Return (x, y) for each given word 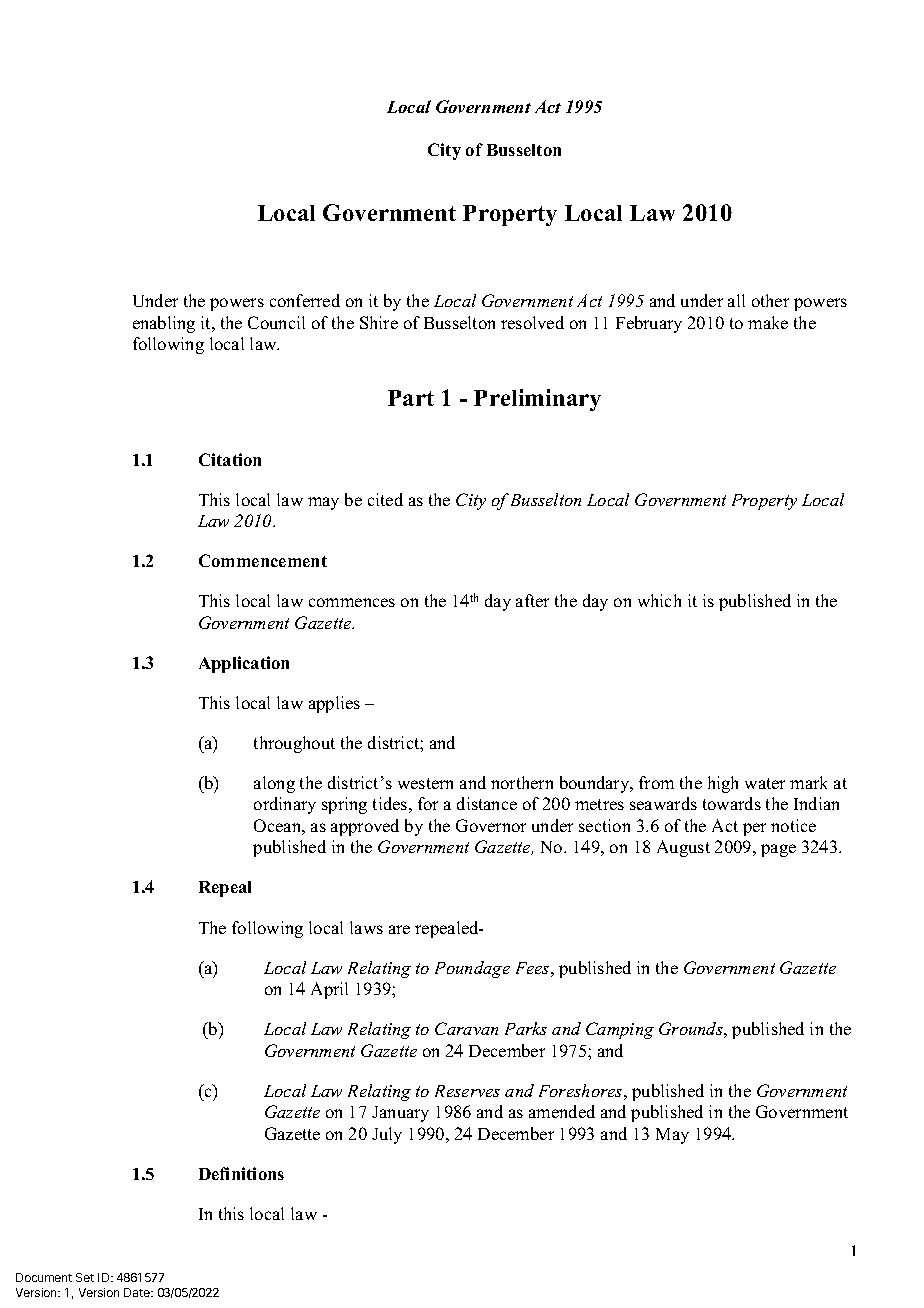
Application (244, 664)
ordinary (285, 805)
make (768, 322)
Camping (620, 1030)
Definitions (241, 1173)
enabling (164, 324)
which (659, 600)
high (723, 784)
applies (334, 704)
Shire (379, 322)
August (683, 848)
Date (138, 1292)
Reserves (467, 1091)
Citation (230, 459)
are (399, 929)
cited (385, 499)
